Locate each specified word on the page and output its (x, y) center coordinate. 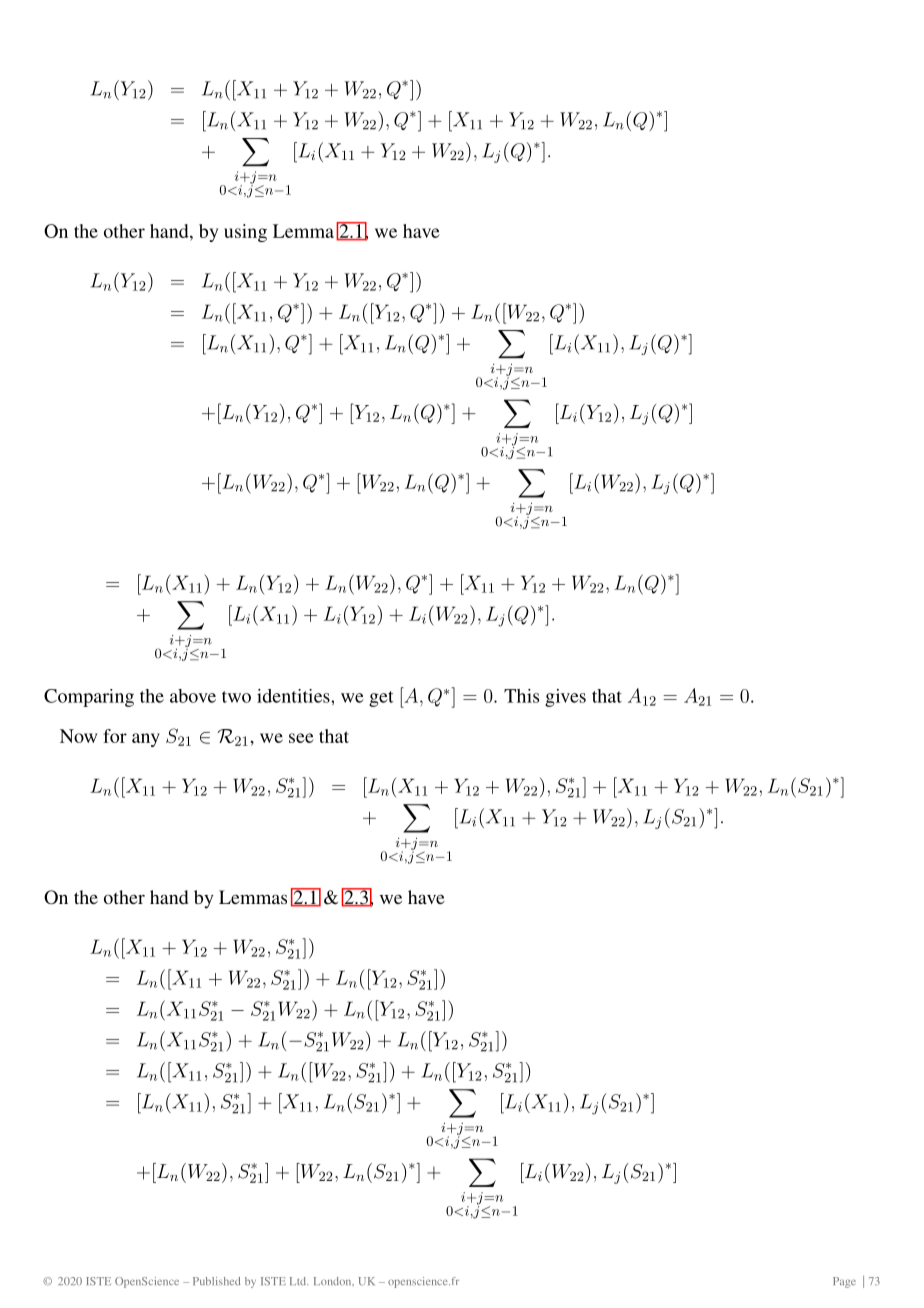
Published (216, 1281)
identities (294, 696)
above (193, 696)
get (381, 699)
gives (565, 698)
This (521, 696)
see (301, 738)
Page (844, 1282)
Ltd (299, 1281)
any (146, 740)
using (245, 233)
